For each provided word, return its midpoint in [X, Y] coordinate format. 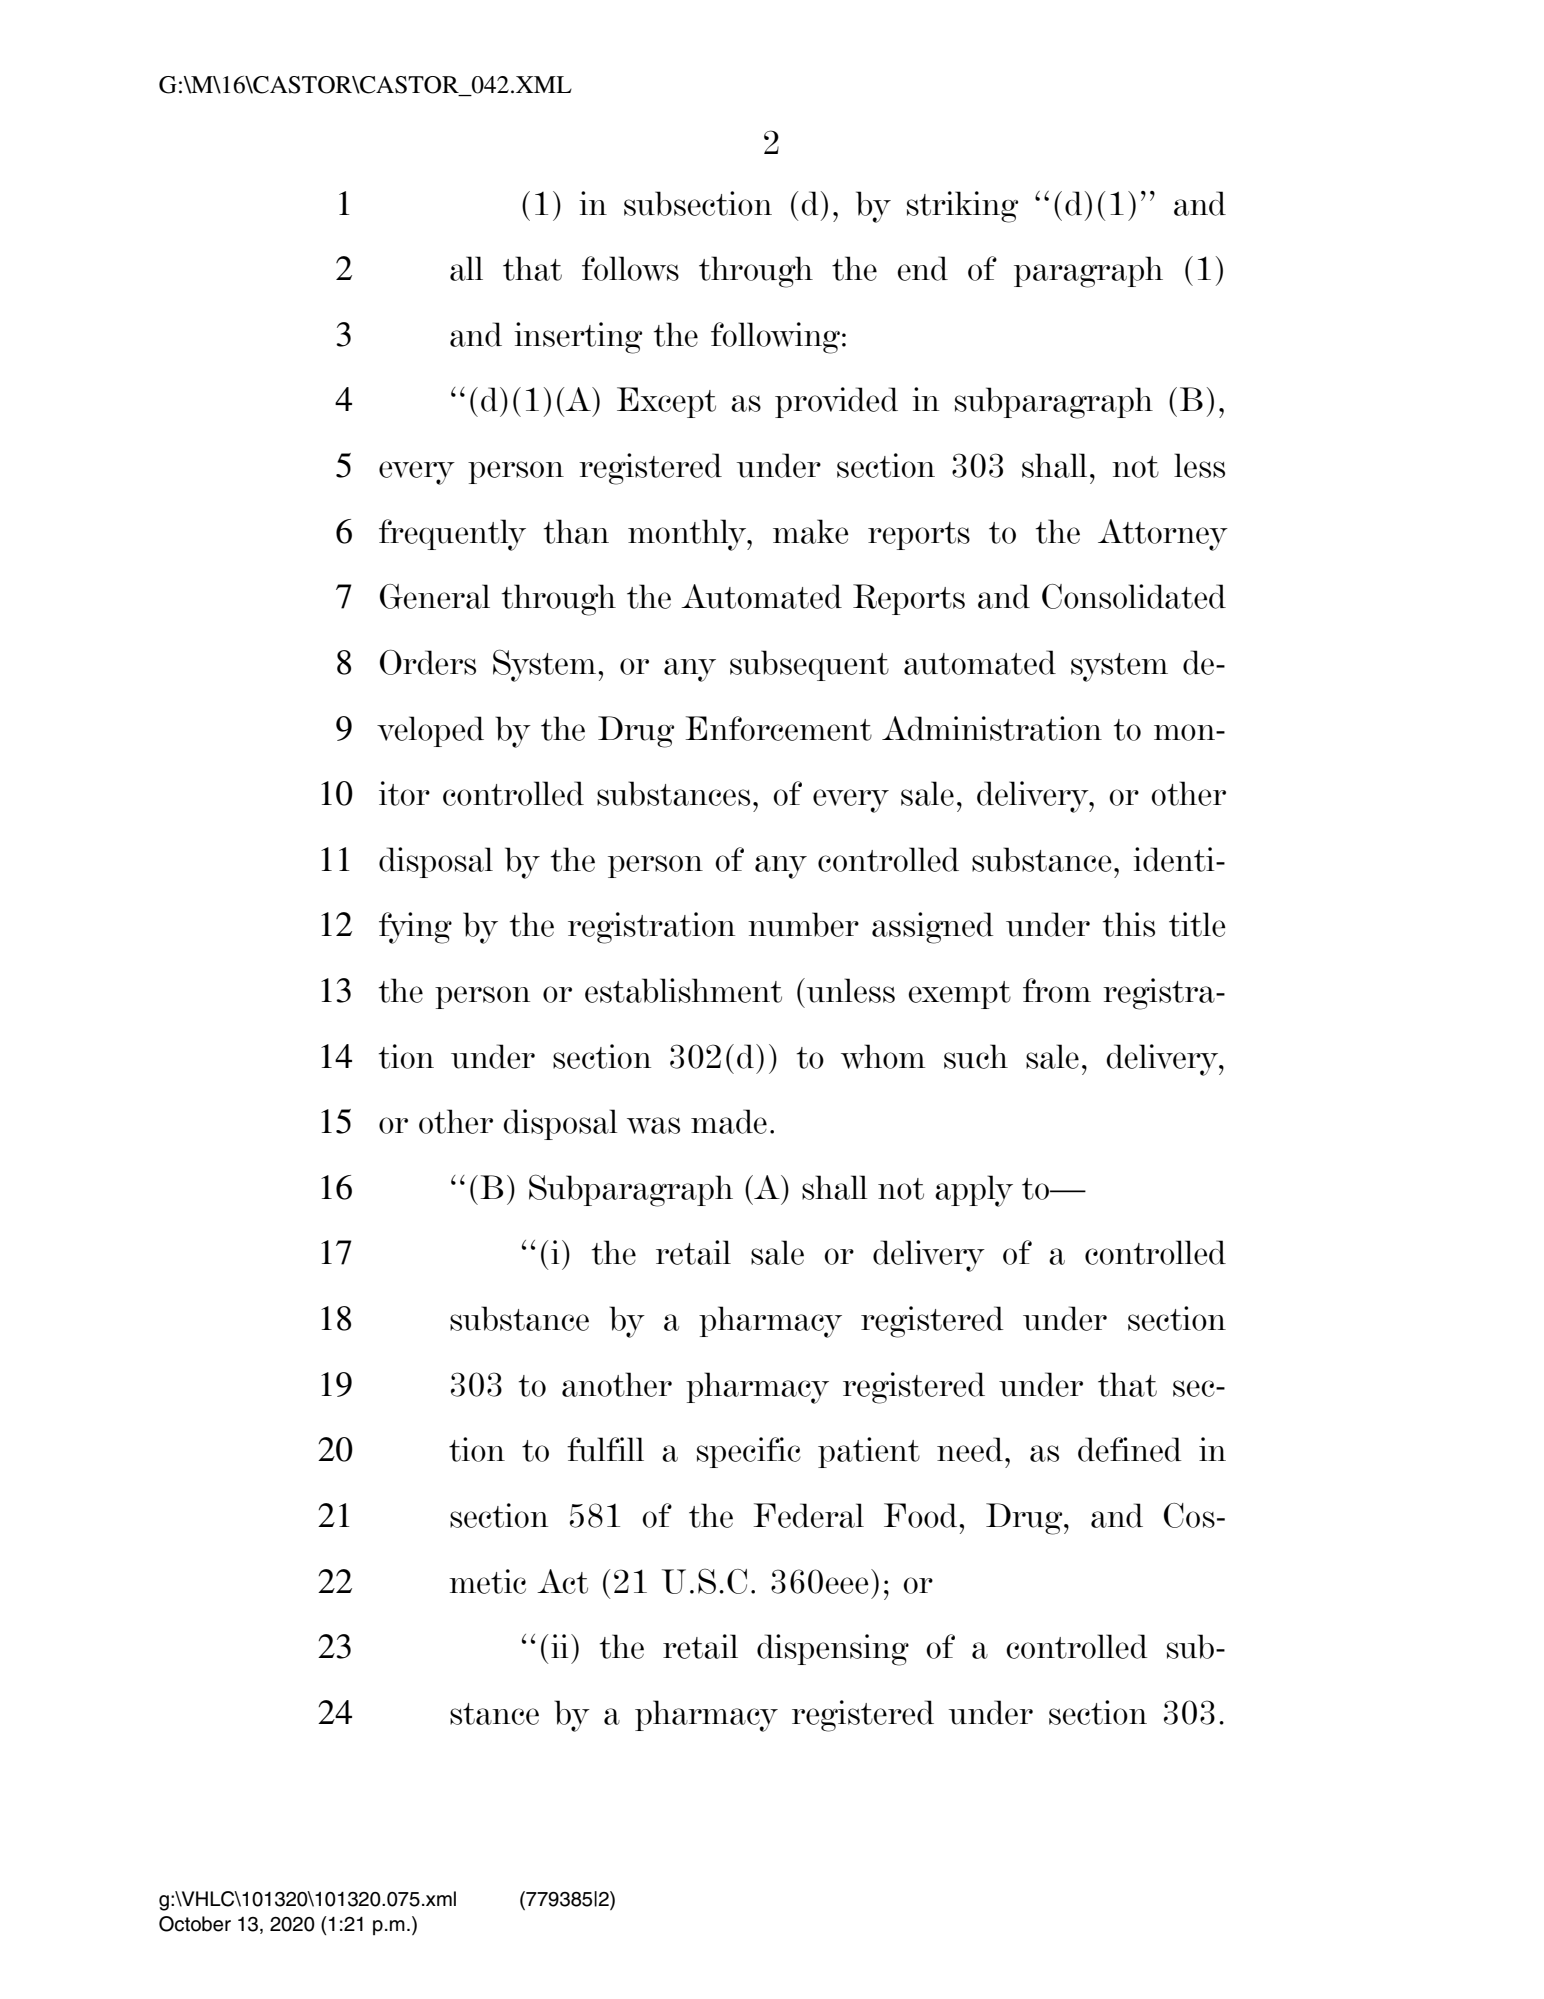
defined [1129, 1449]
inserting [578, 338]
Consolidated [1134, 596]
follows [630, 268]
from [1057, 990]
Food [922, 1515]
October [195, 1924]
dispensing [833, 1650]
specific [749, 1452]
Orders [428, 662]
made [729, 1121]
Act [562, 1581]
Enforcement [778, 728]
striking [962, 207]
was [653, 1125]
